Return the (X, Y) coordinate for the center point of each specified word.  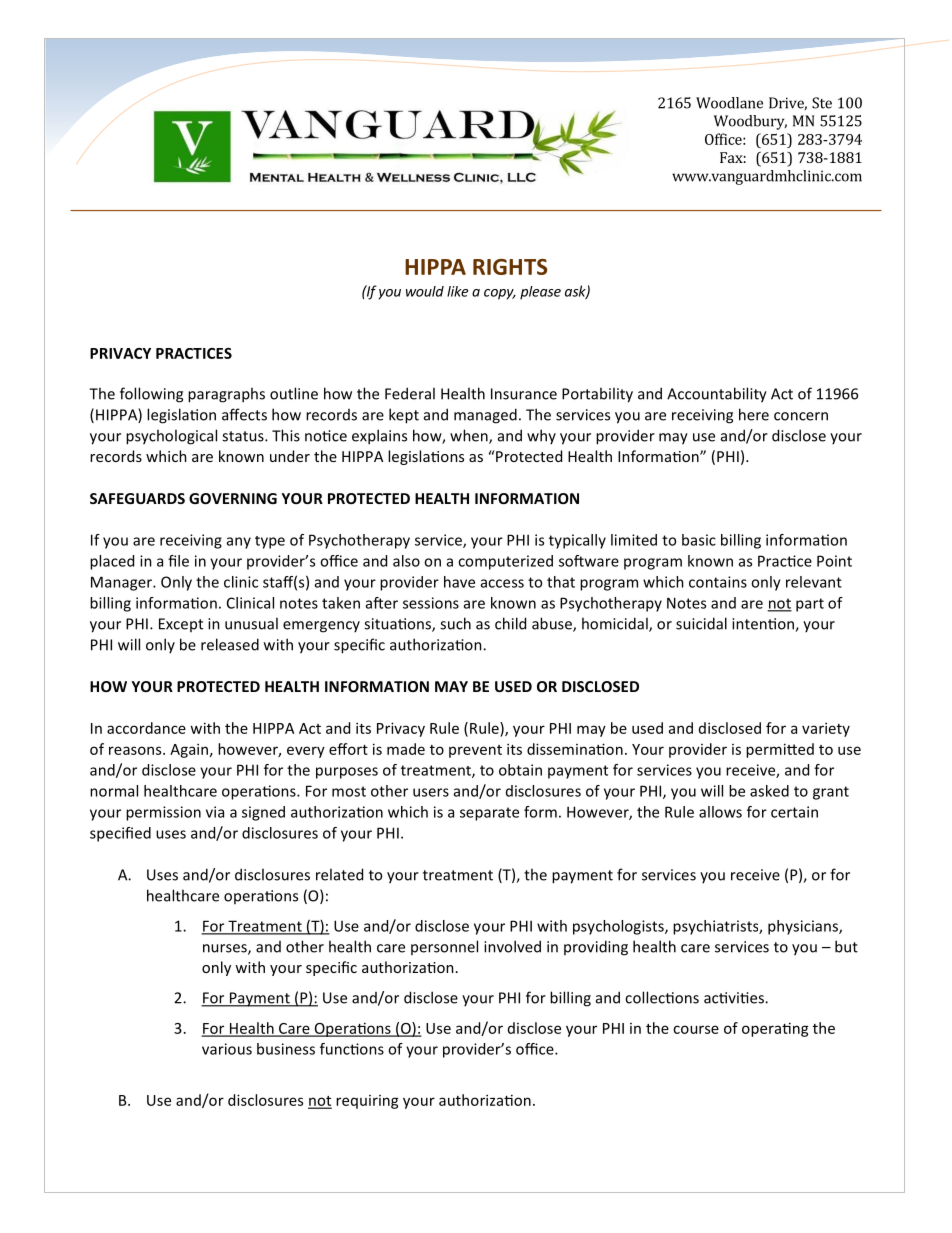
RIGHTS (510, 267)
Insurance (524, 394)
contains (718, 582)
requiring (367, 1102)
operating (775, 1029)
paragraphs (226, 395)
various (227, 1049)
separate (489, 814)
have (459, 582)
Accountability (717, 395)
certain (794, 812)
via (215, 812)
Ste (822, 103)
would (425, 291)
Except (181, 625)
